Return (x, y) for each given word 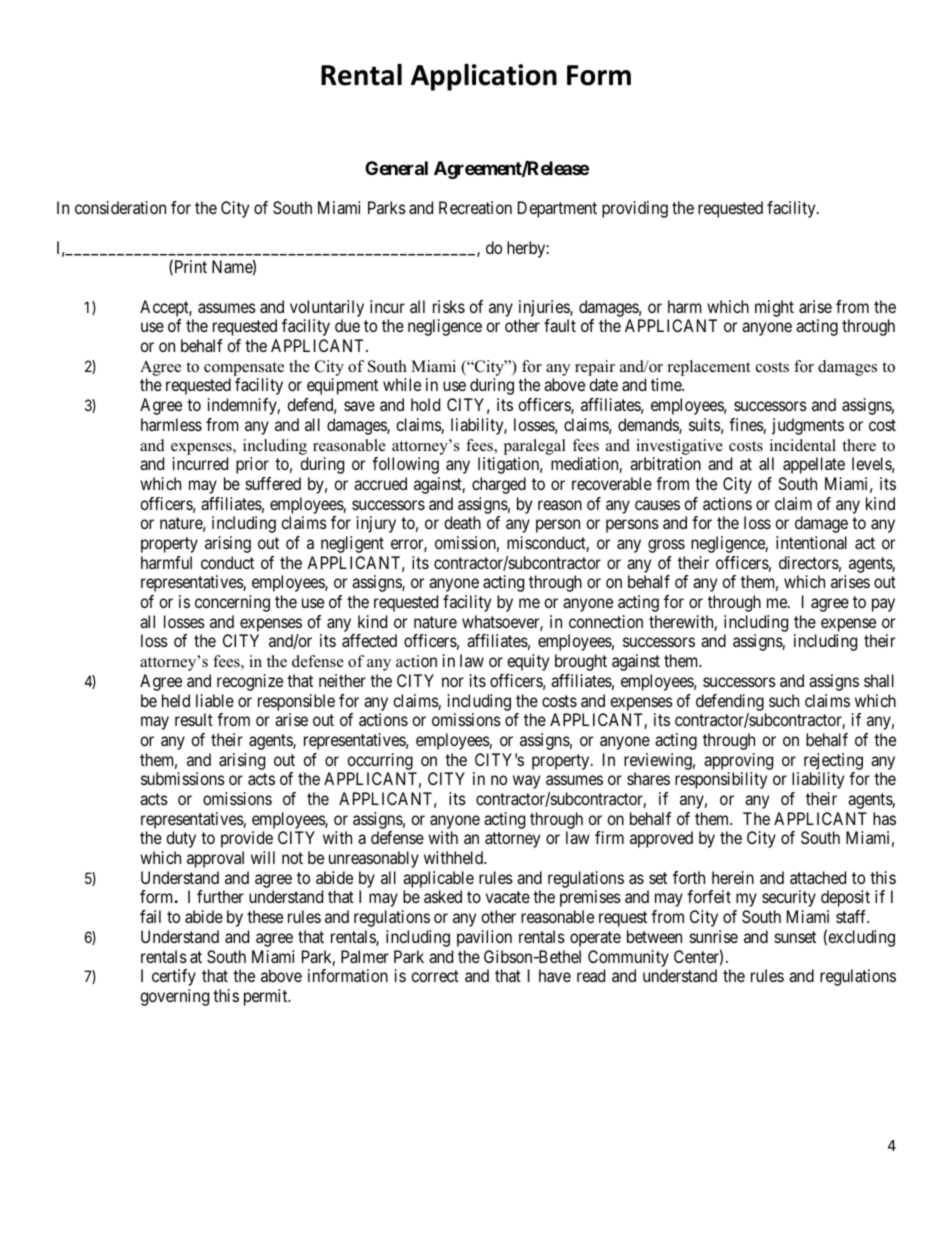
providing (635, 209)
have (555, 975)
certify (174, 977)
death (462, 522)
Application (484, 77)
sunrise (714, 936)
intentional (811, 542)
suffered (273, 483)
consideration (120, 207)
